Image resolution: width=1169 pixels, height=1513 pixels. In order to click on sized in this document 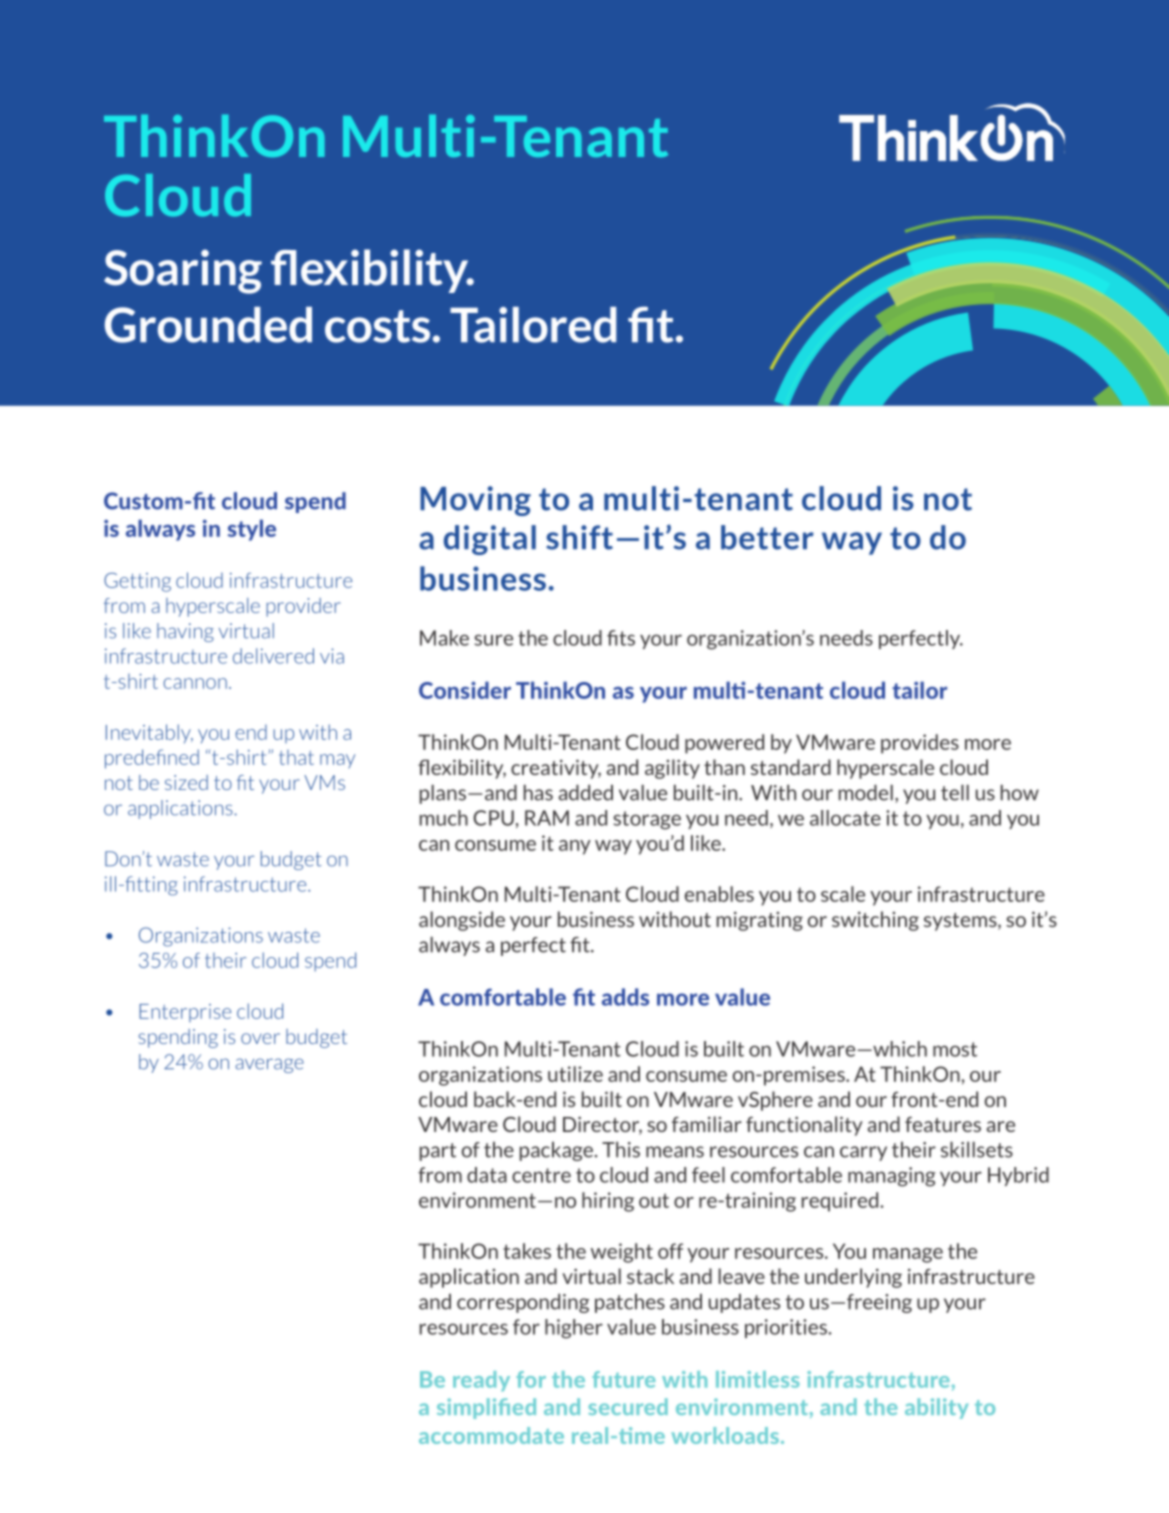, I will do `click(186, 782)`.
